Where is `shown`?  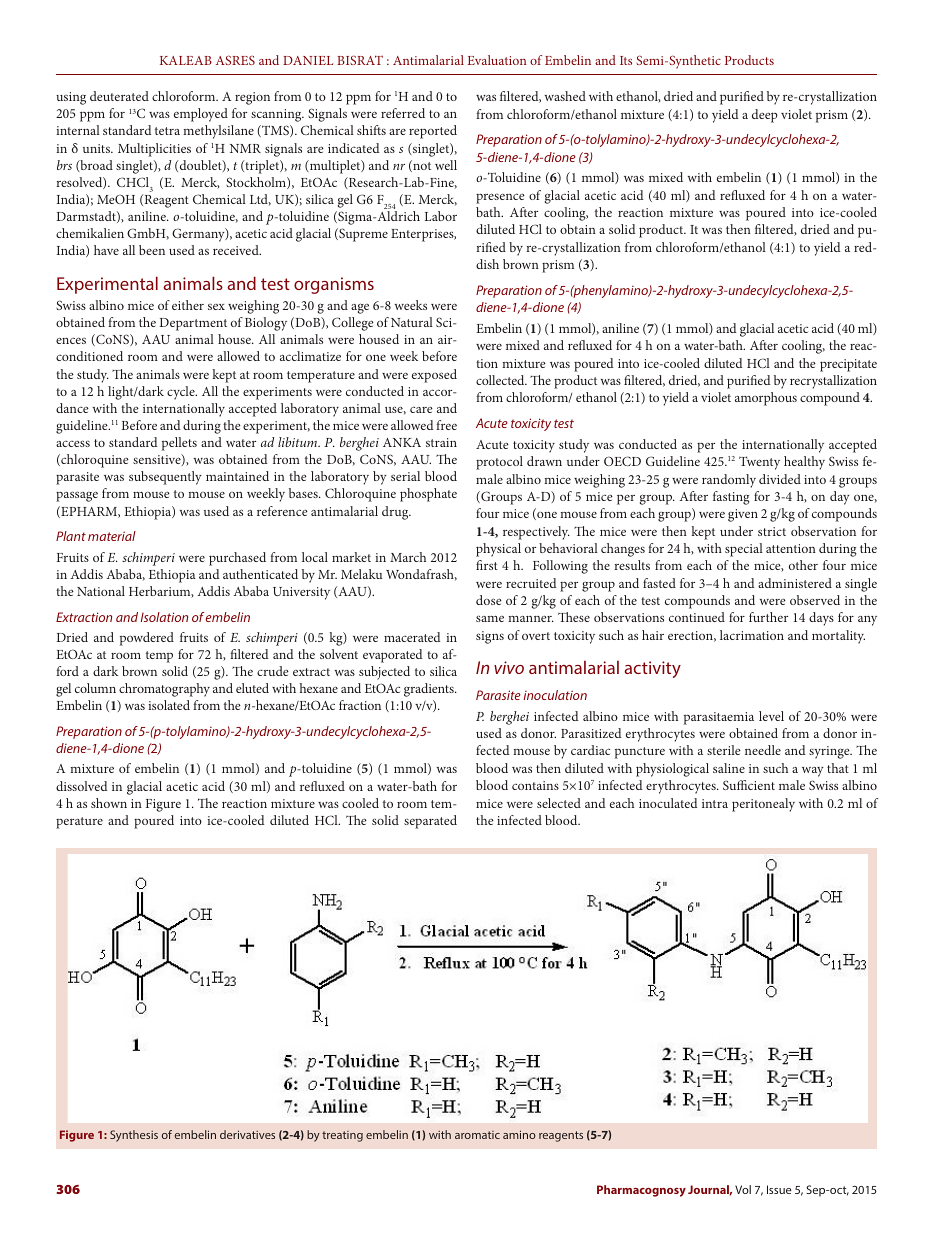
shown is located at coordinates (109, 803).
